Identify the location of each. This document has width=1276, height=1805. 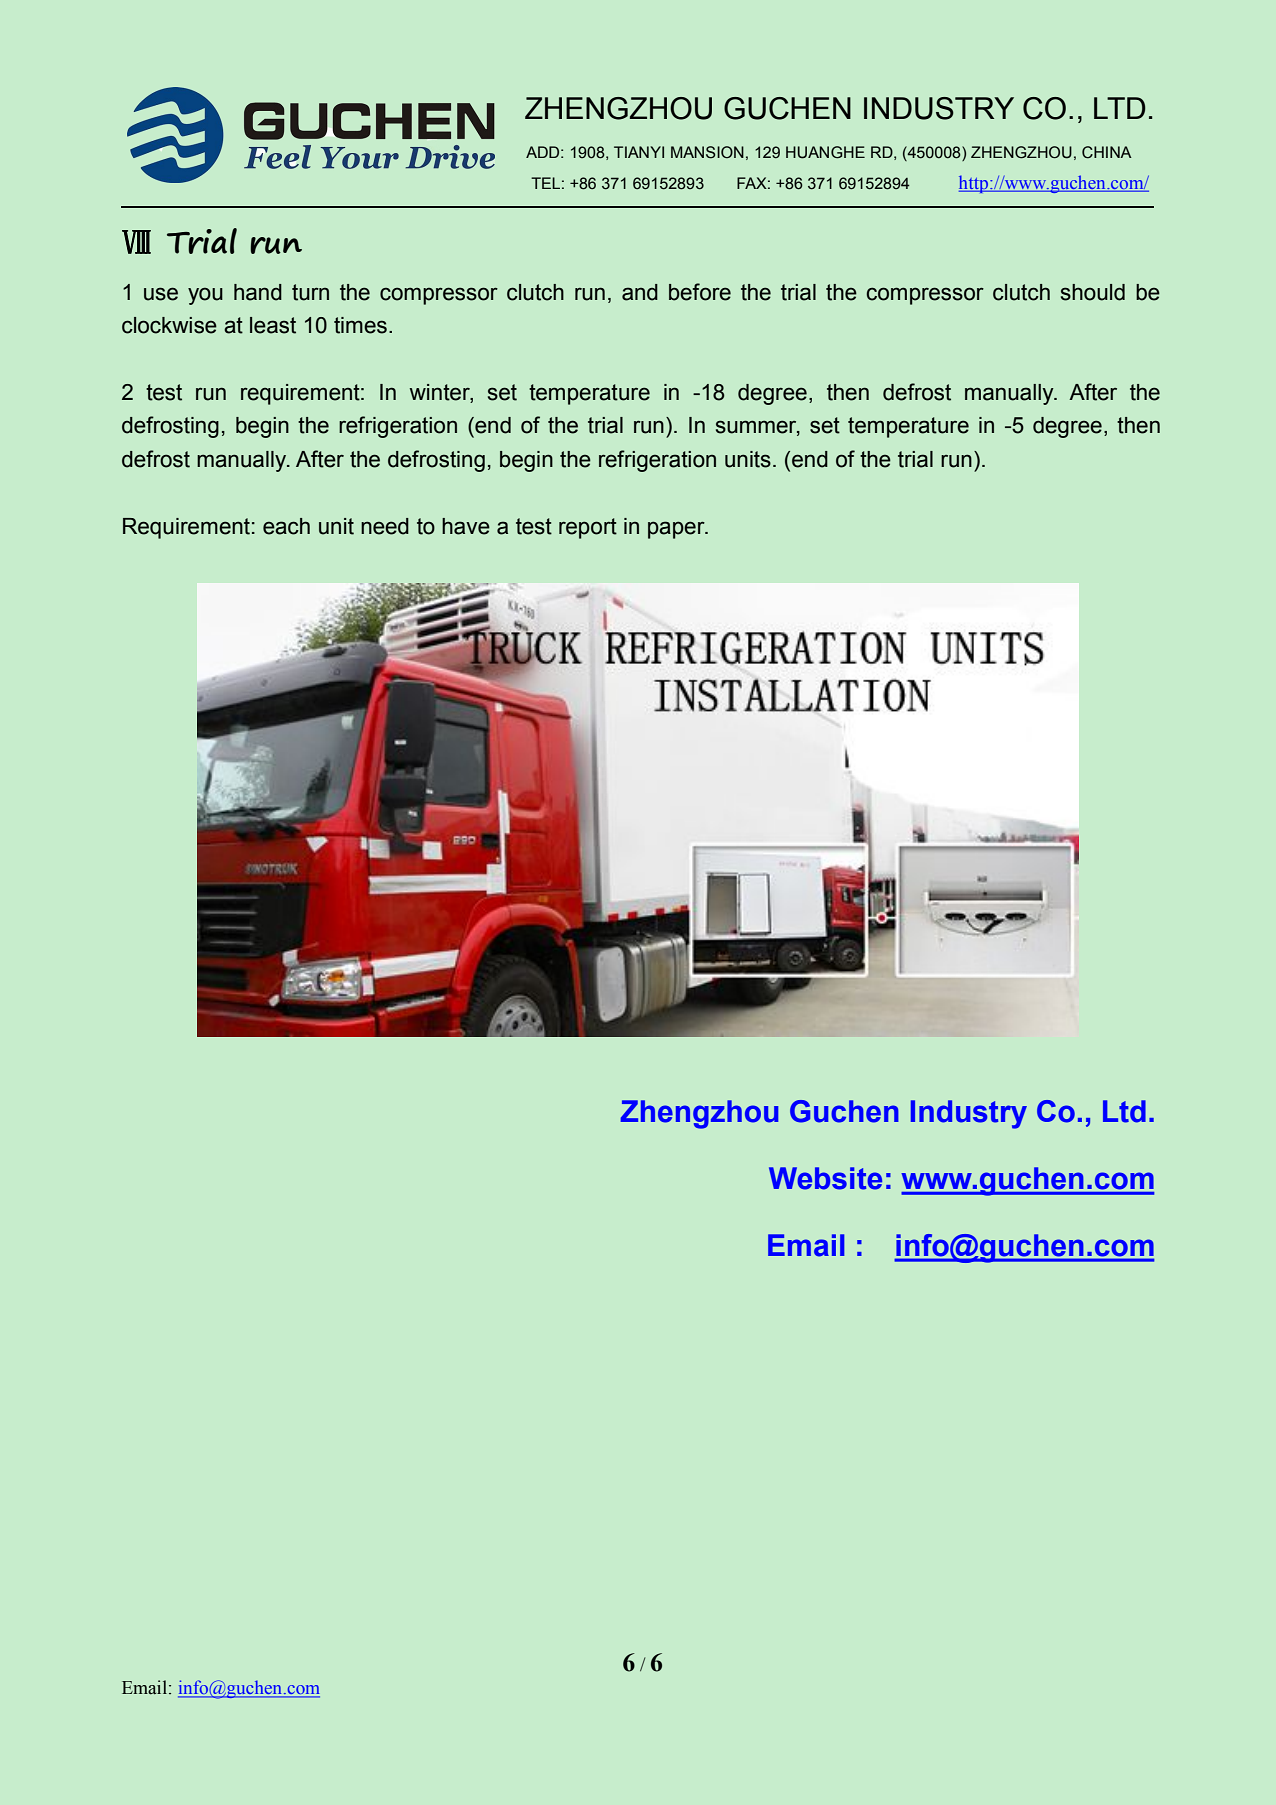
(286, 526).
